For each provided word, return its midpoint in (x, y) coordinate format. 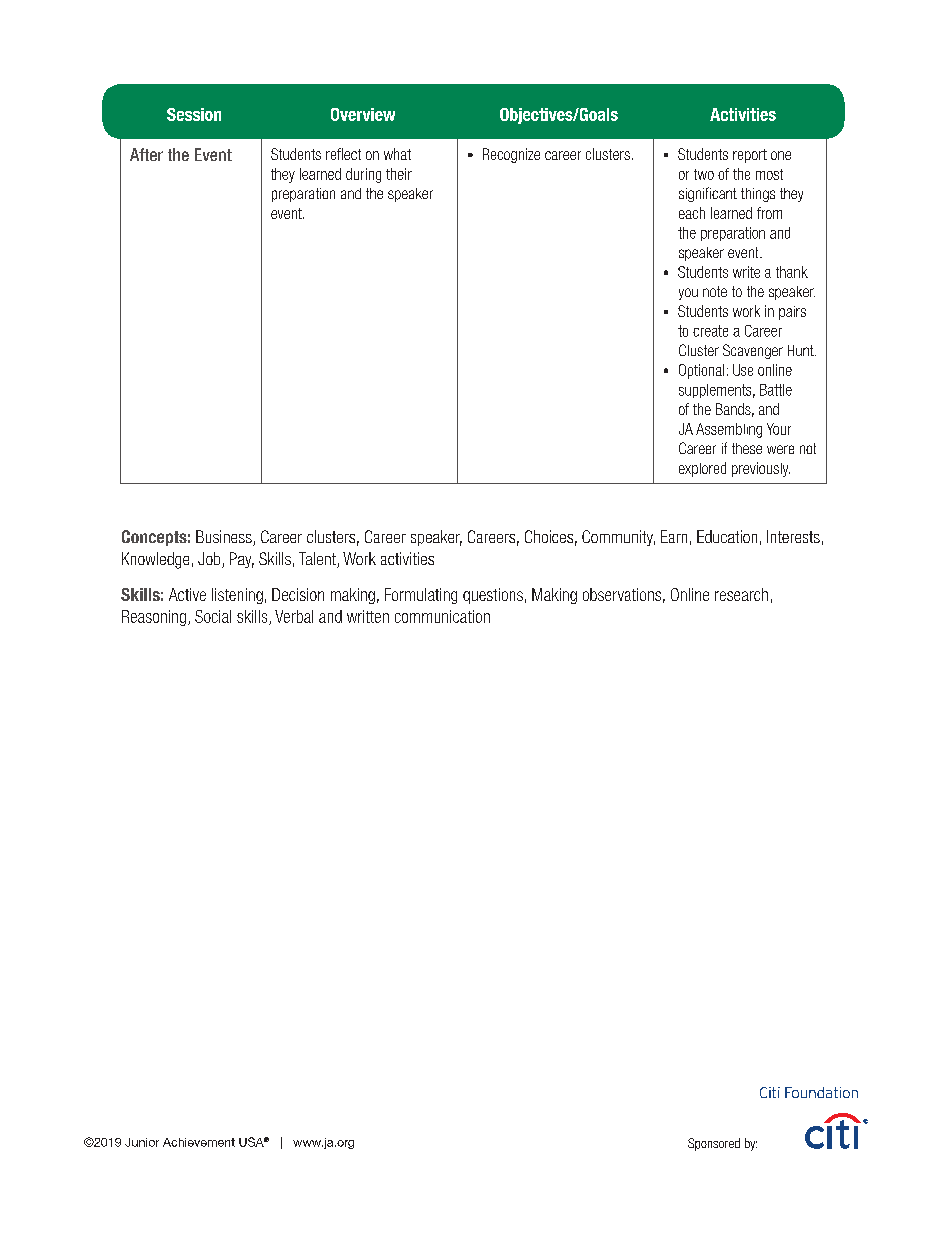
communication (442, 616)
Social (213, 616)
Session (194, 114)
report (750, 156)
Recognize (511, 155)
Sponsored (714, 1144)
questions (493, 596)
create (710, 331)
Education (727, 536)
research (741, 594)
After (146, 154)
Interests (793, 536)
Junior (142, 1142)
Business (225, 538)
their (399, 174)
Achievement (199, 1142)
